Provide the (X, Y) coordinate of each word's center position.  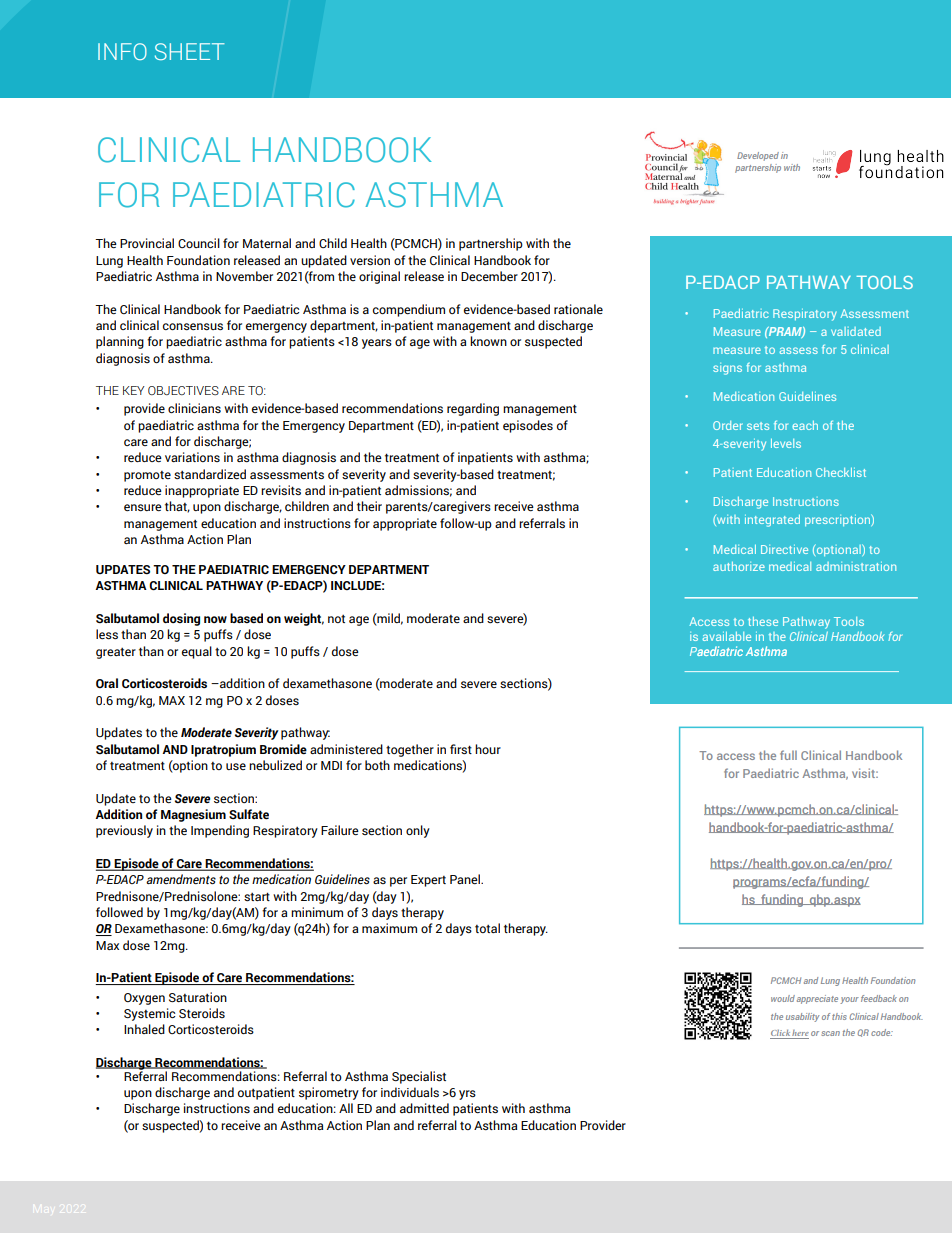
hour (488, 749)
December (489, 276)
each (805, 425)
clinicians (194, 408)
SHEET (189, 51)
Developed (758, 156)
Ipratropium (223, 750)
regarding (473, 409)
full (788, 755)
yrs (467, 1095)
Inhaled (144, 1029)
